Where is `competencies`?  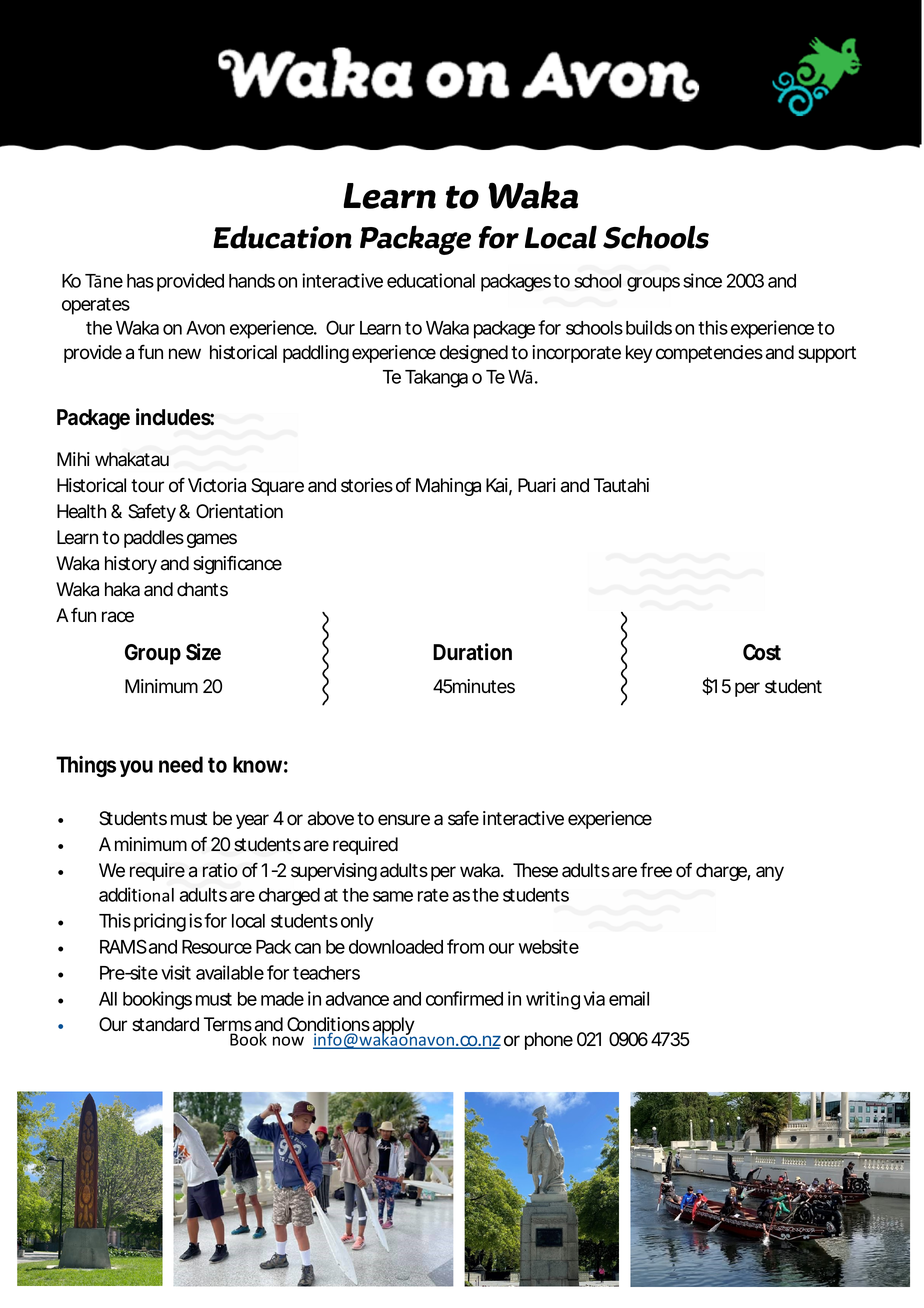 competencies is located at coordinates (709, 354).
